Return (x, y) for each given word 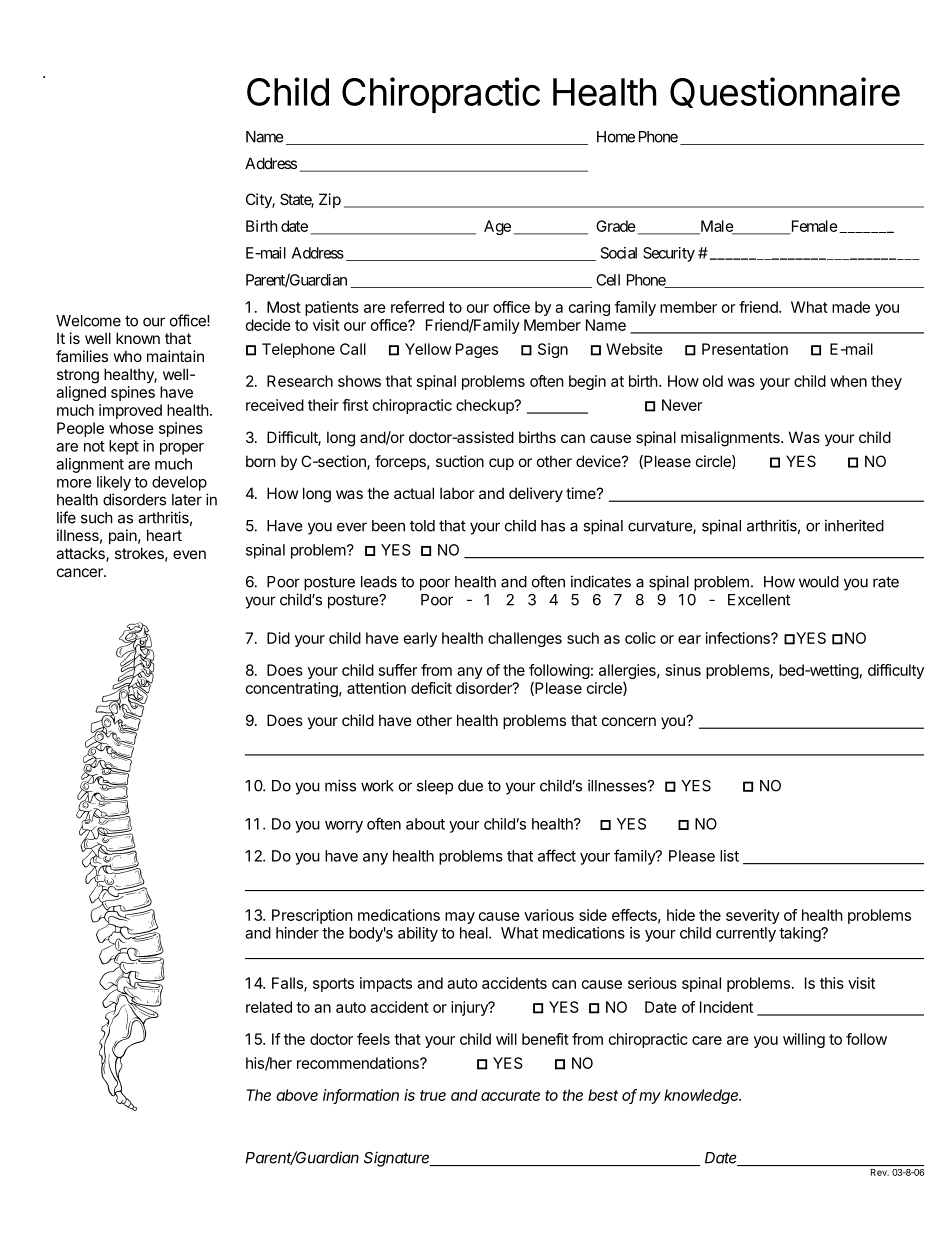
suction (460, 461)
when (848, 381)
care (707, 1040)
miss (340, 785)
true (433, 1095)
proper (182, 449)
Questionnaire (785, 92)
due (470, 786)
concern (629, 721)
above (297, 1095)
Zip (330, 200)
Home (616, 137)
